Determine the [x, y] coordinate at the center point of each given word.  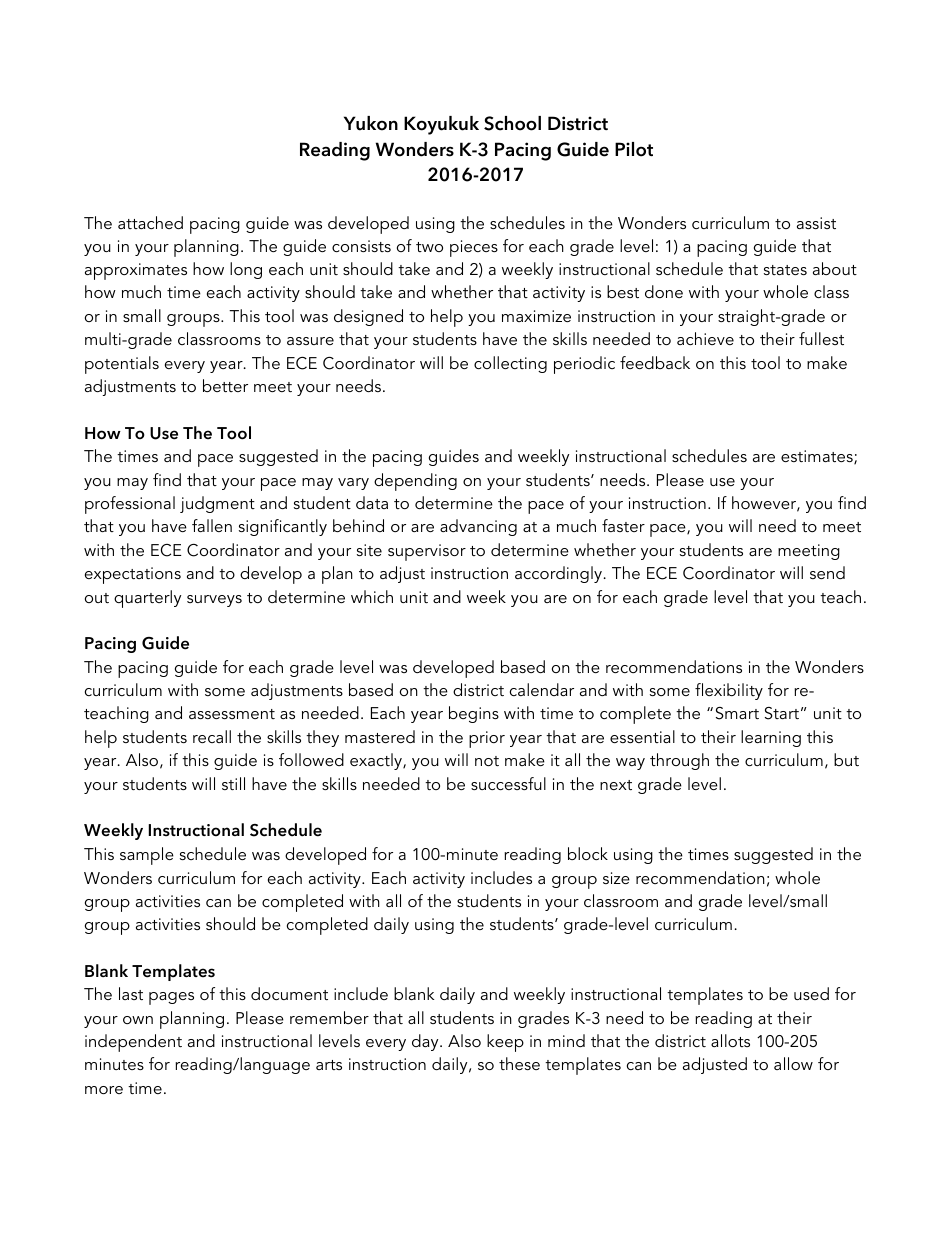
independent [133, 1043]
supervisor [427, 552]
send [827, 572]
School [512, 123]
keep [505, 1043]
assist [816, 223]
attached [150, 222]
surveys [214, 601]
